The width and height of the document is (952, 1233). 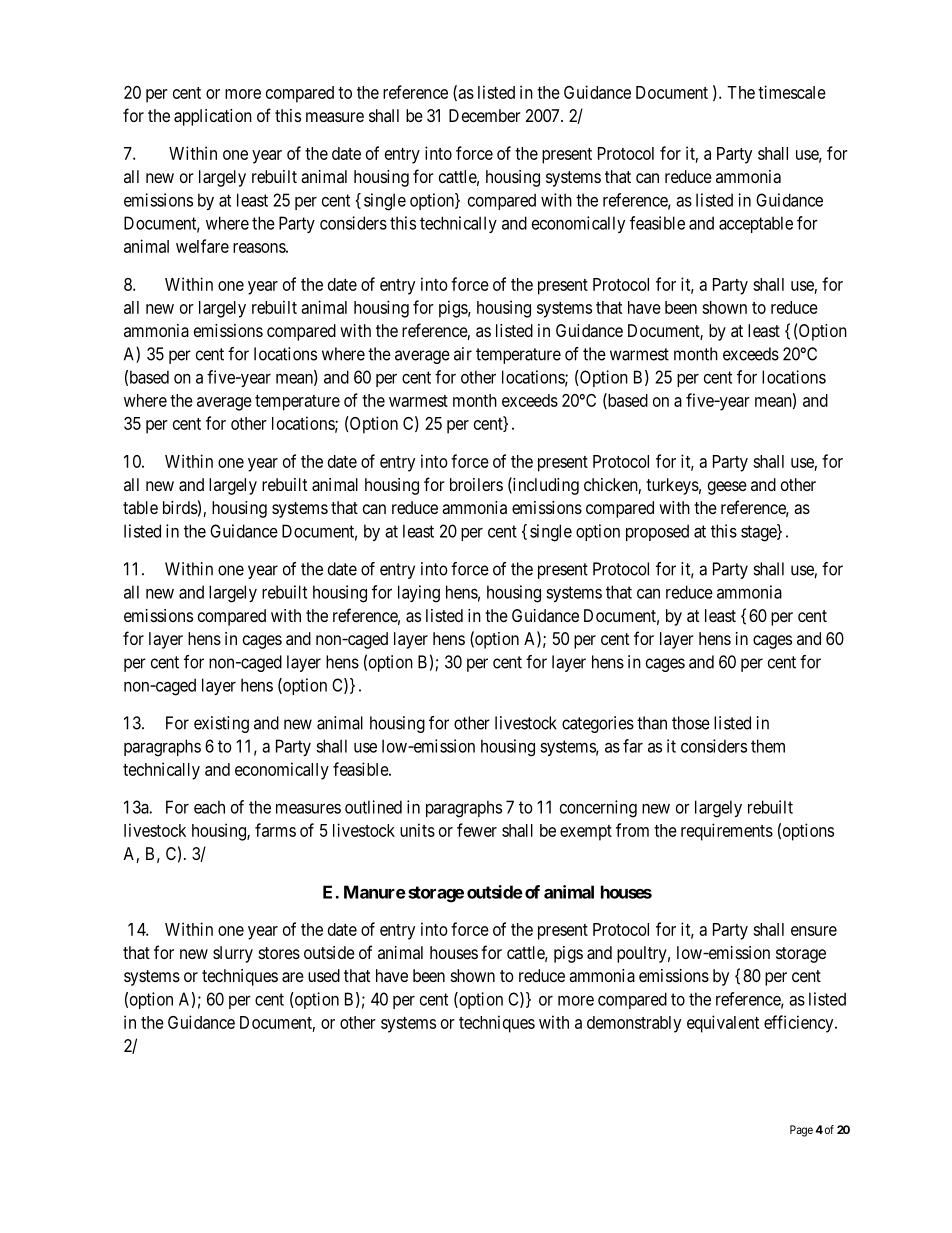 What do you see at coordinates (727, 488) in the document?
I see `geese` at bounding box center [727, 488].
